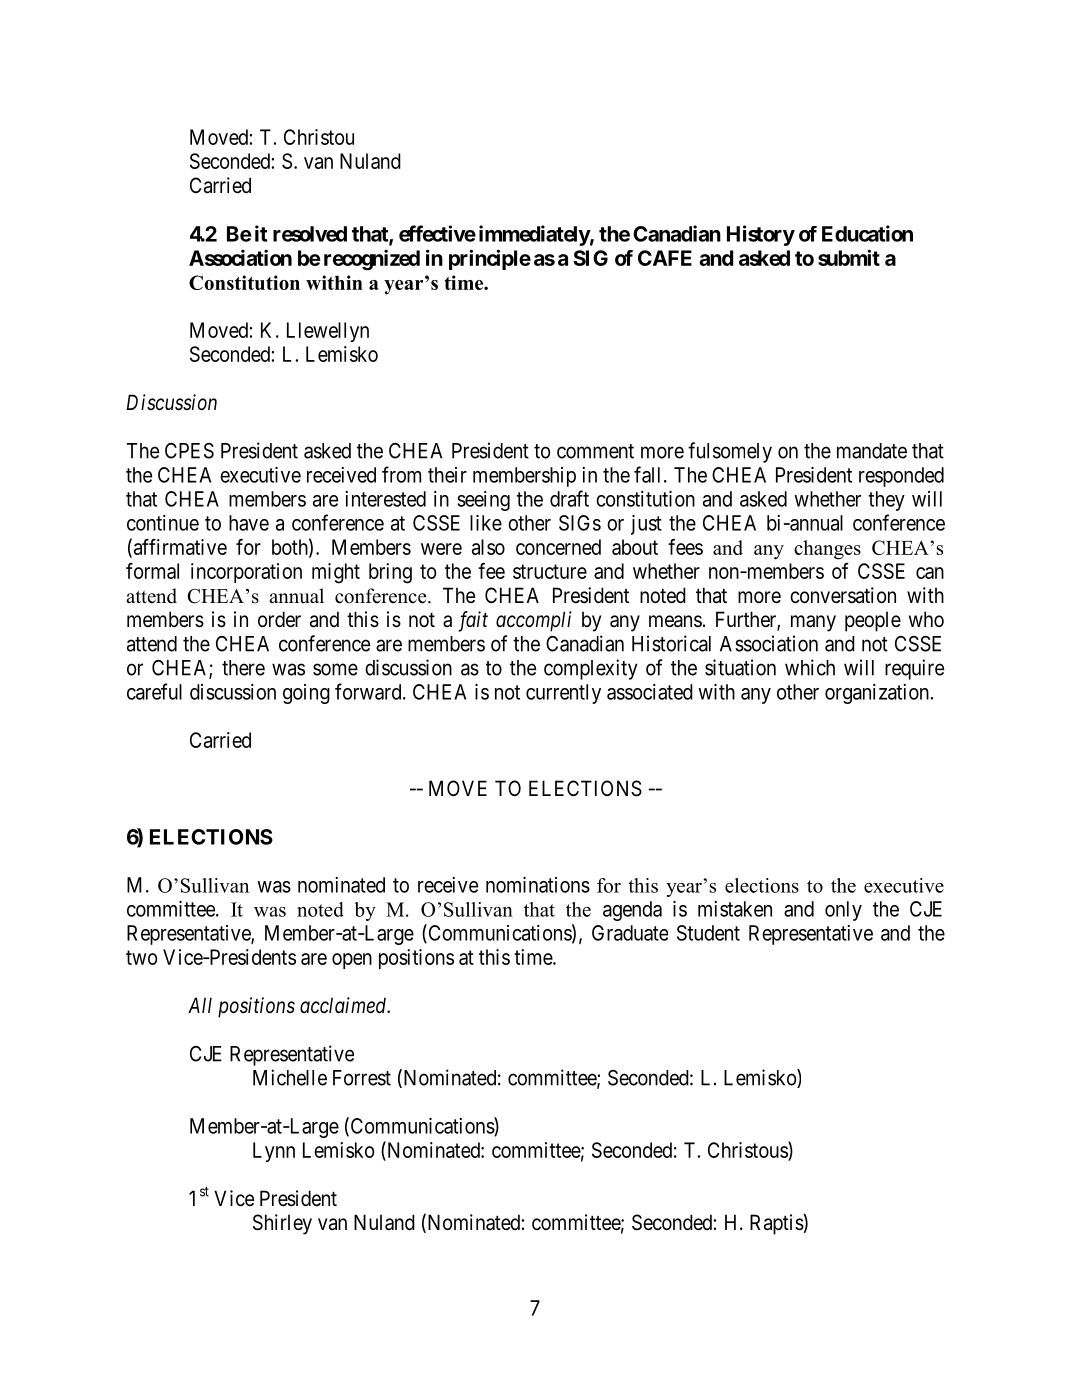 This screenshot has height=1384, width=1070. I want to click on currently, so click(563, 694).
